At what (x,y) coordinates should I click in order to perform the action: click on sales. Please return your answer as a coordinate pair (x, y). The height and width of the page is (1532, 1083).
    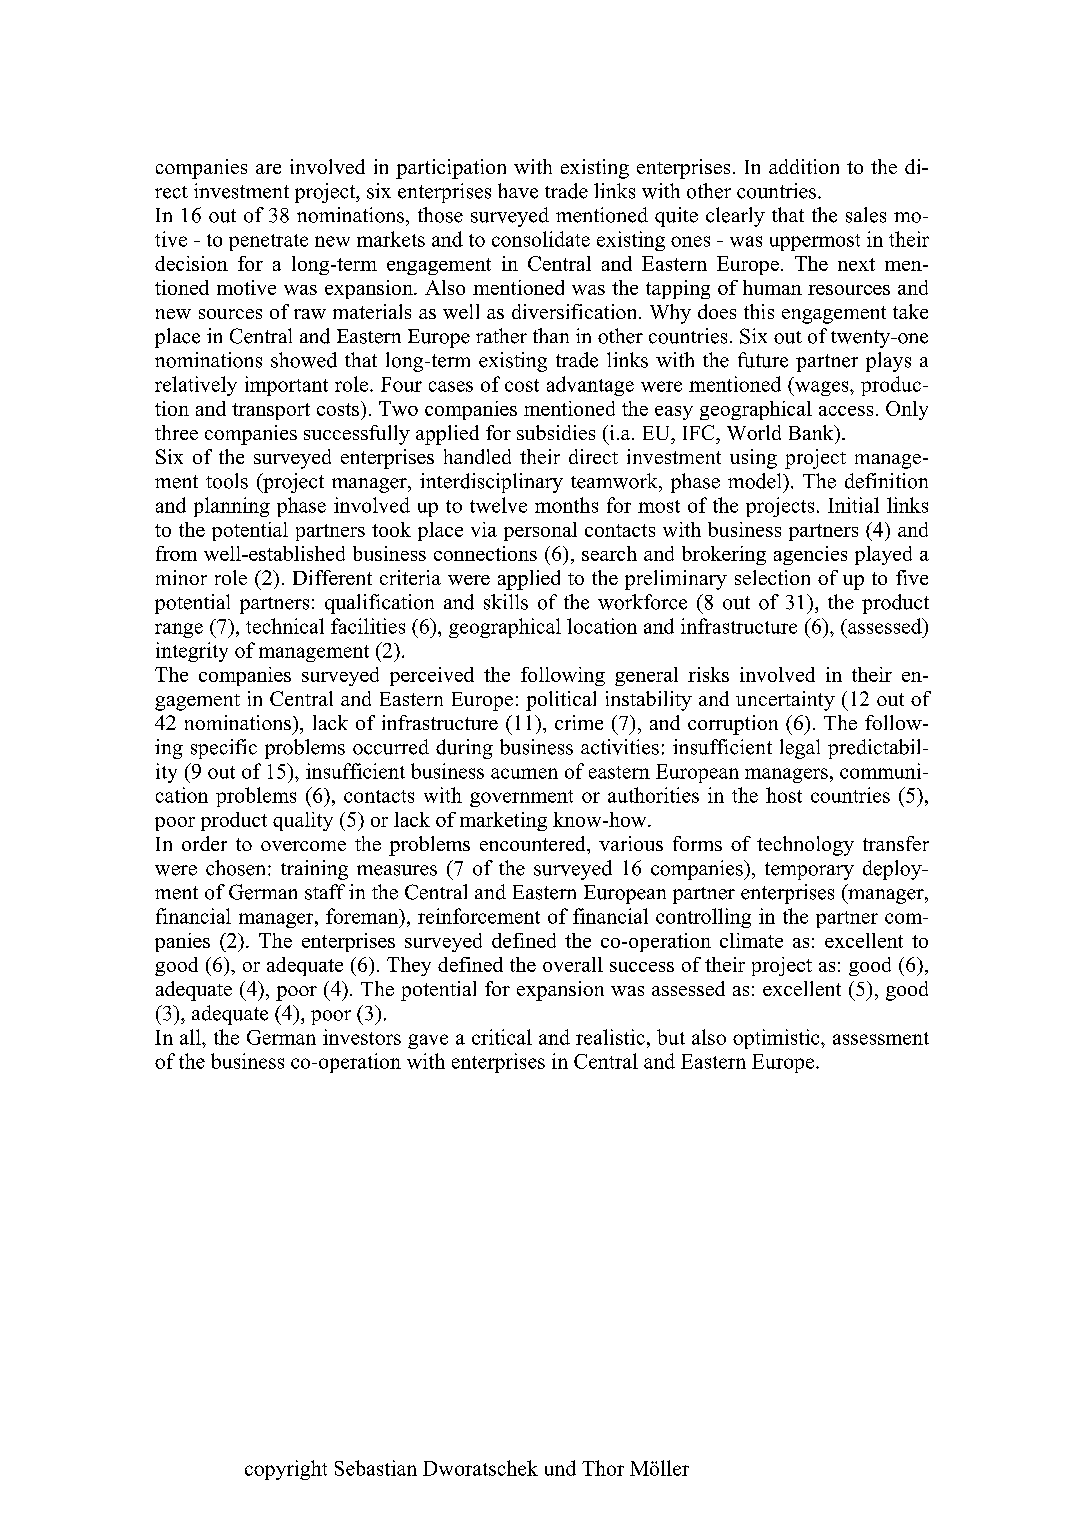
    Looking at the image, I should click on (866, 215).
